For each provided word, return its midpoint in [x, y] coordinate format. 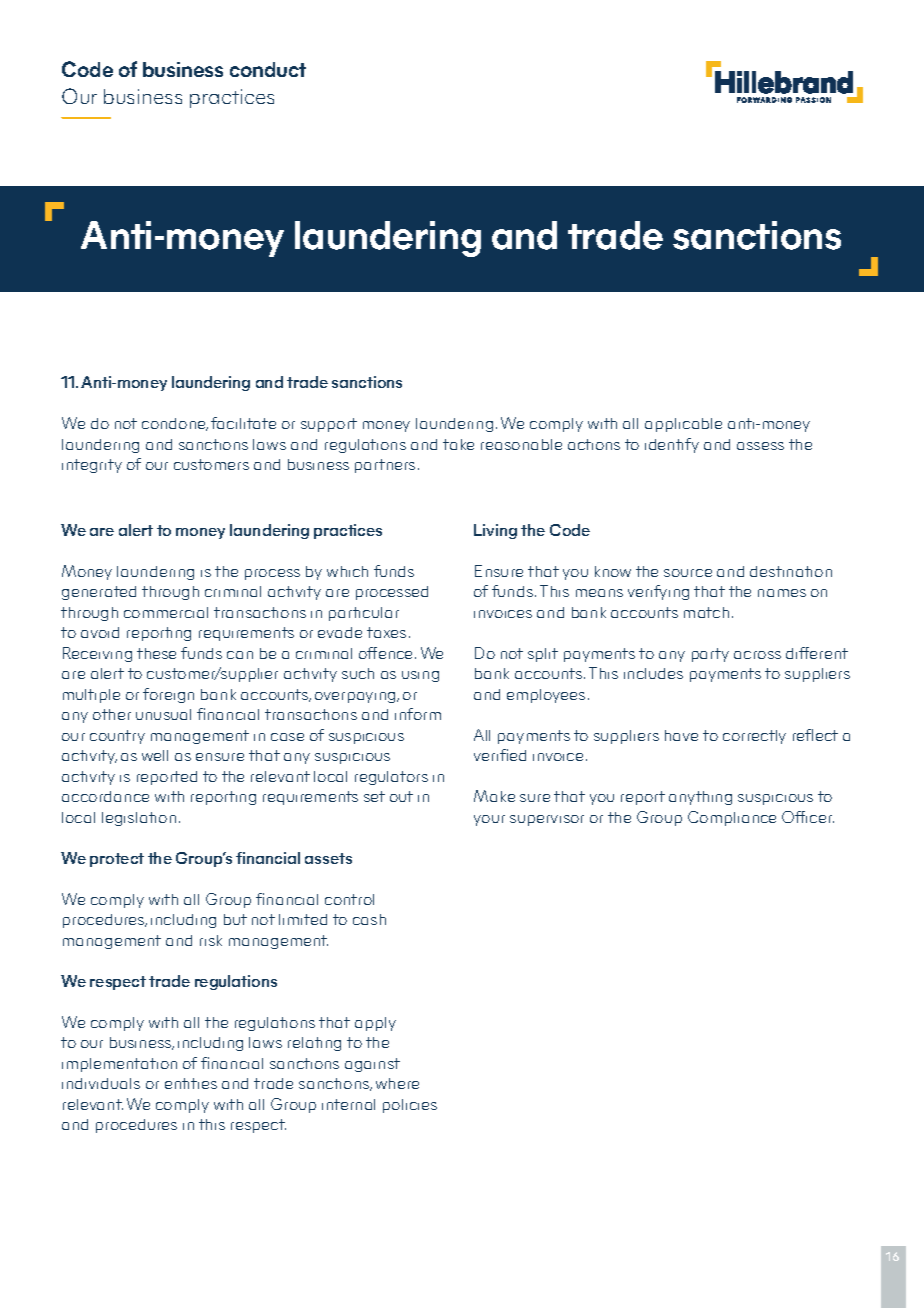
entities [191, 1083]
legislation [139, 819]
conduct [268, 69]
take [458, 444]
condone [175, 424]
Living [495, 531]
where [397, 1083]
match [706, 612]
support [329, 425]
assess [760, 446]
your [489, 820]
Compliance [732, 818]
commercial [166, 612]
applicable [683, 425]
